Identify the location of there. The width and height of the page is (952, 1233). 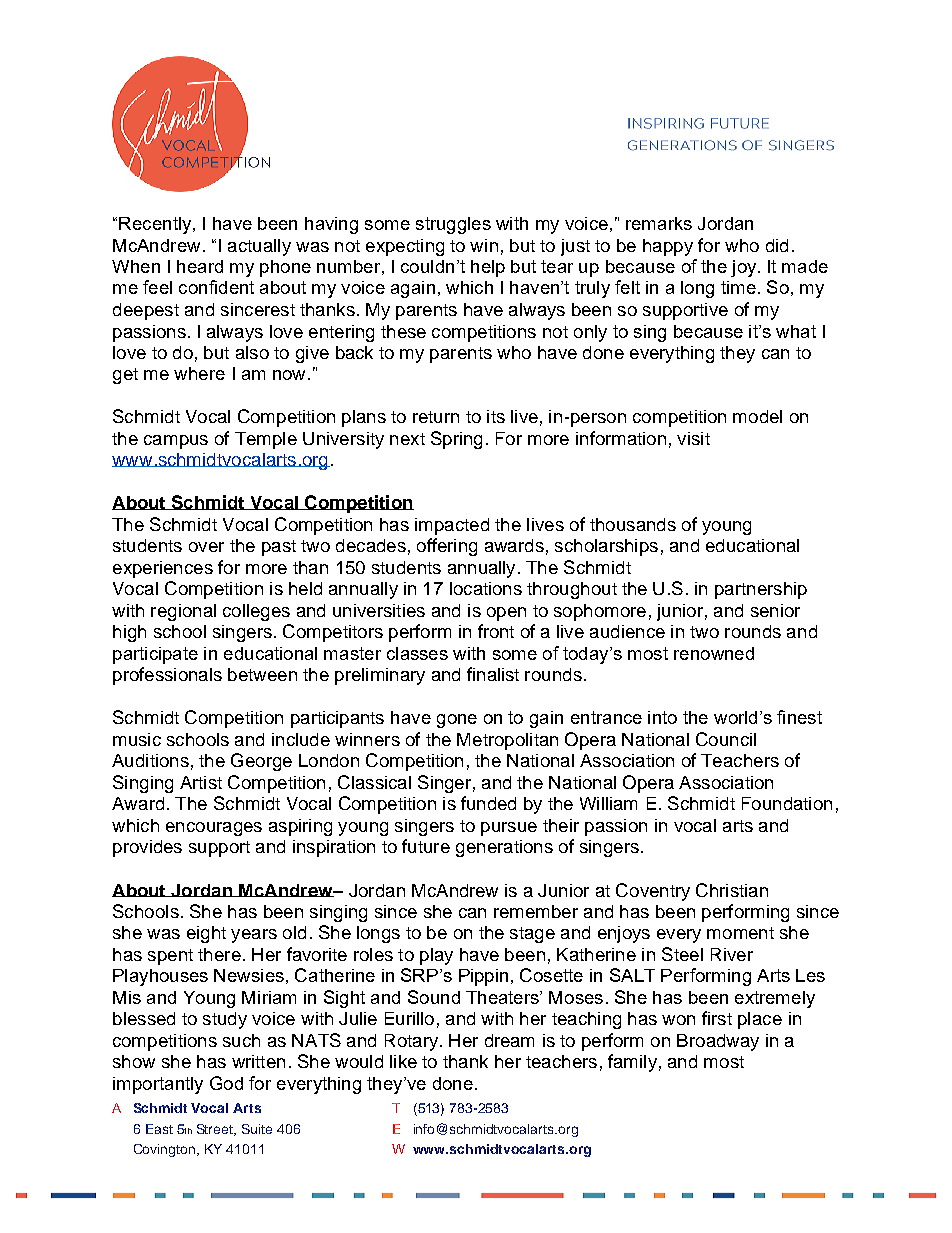
(219, 954).
